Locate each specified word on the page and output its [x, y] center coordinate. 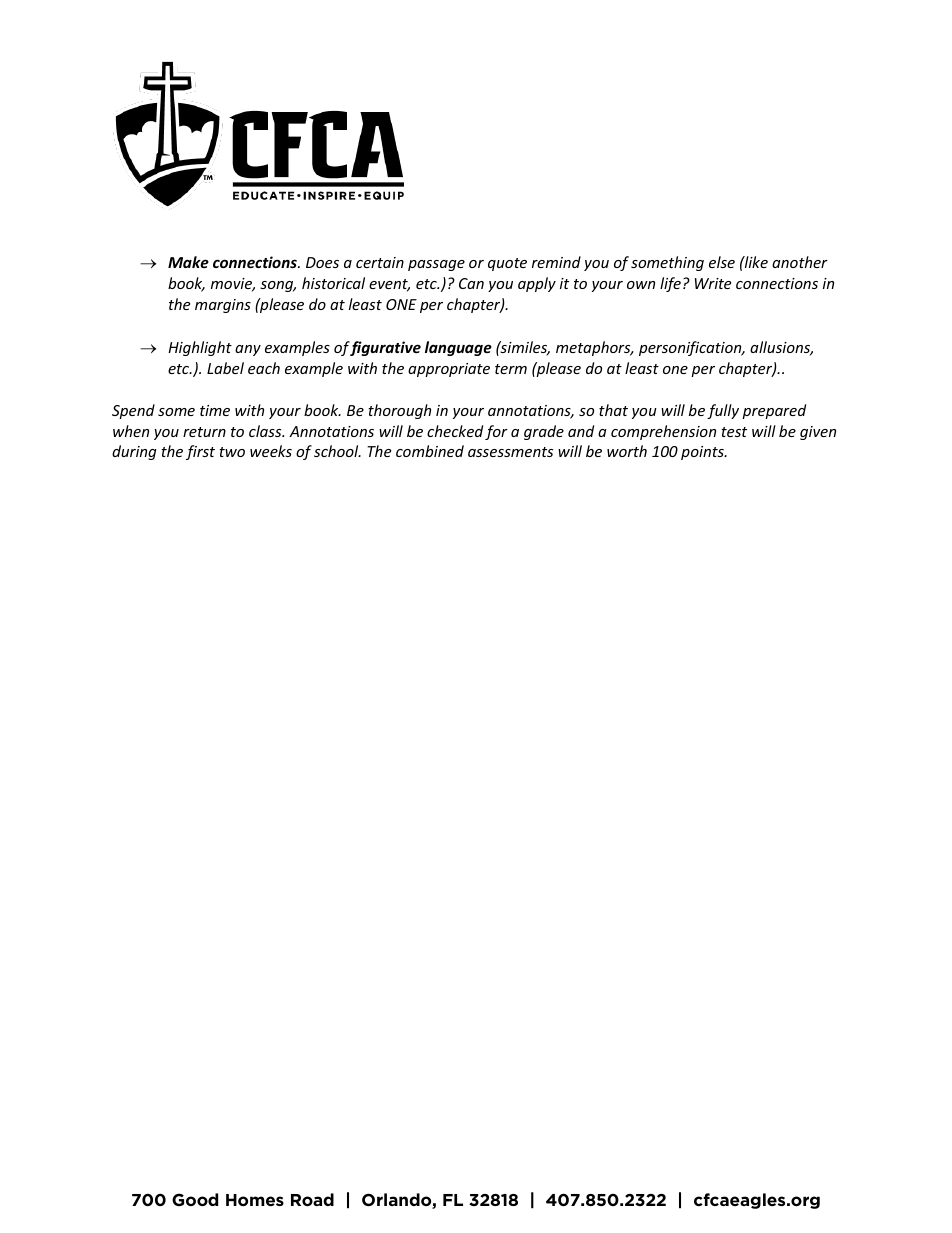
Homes [255, 1200]
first [200, 452]
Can [471, 283]
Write [713, 283]
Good [195, 1199]
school [337, 451]
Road [312, 1199]
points [703, 453]
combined [430, 451]
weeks [271, 451]
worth [627, 451]
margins [223, 306]
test [734, 432]
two [232, 452]
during [134, 452]
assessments [510, 452]
